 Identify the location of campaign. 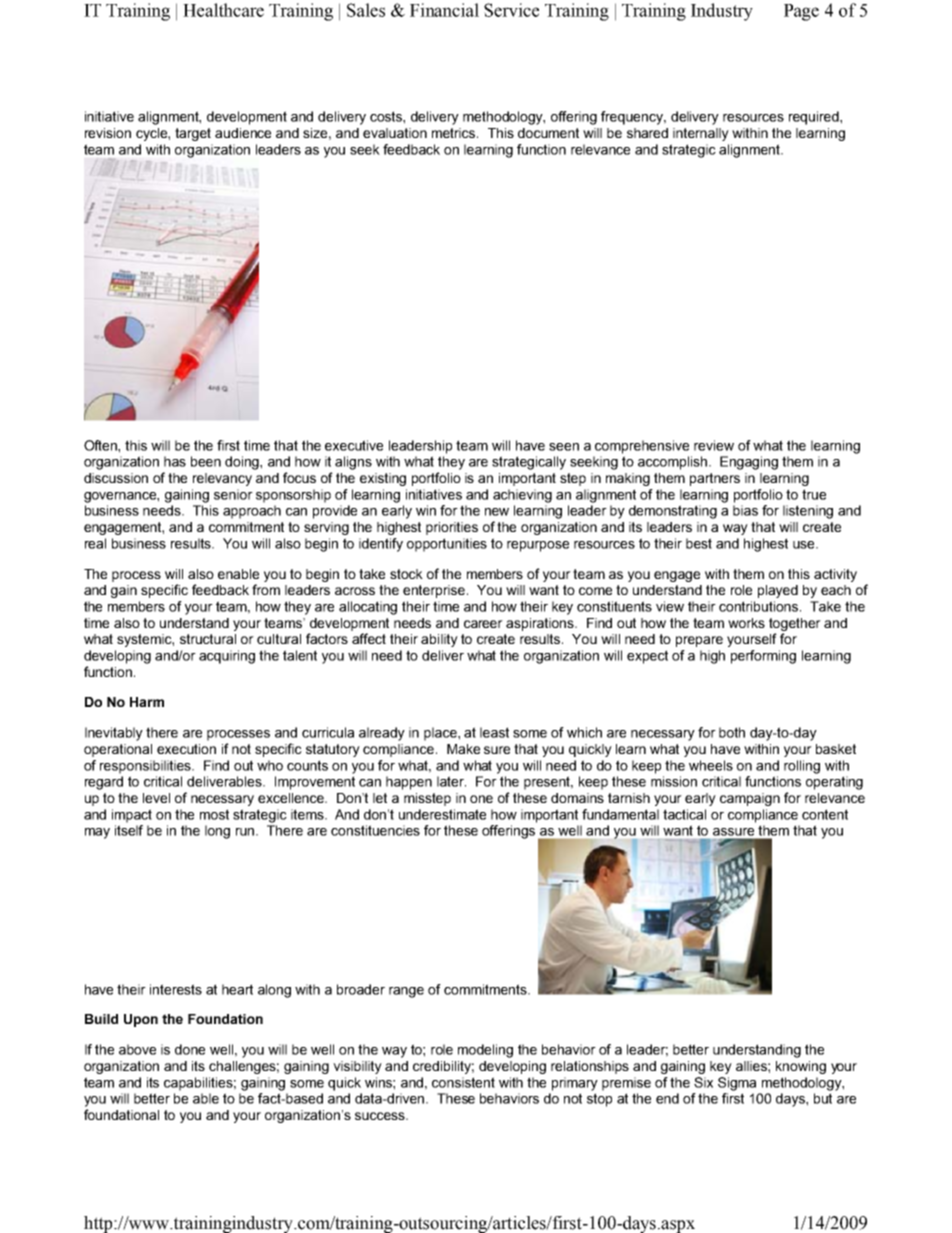
(750, 799).
